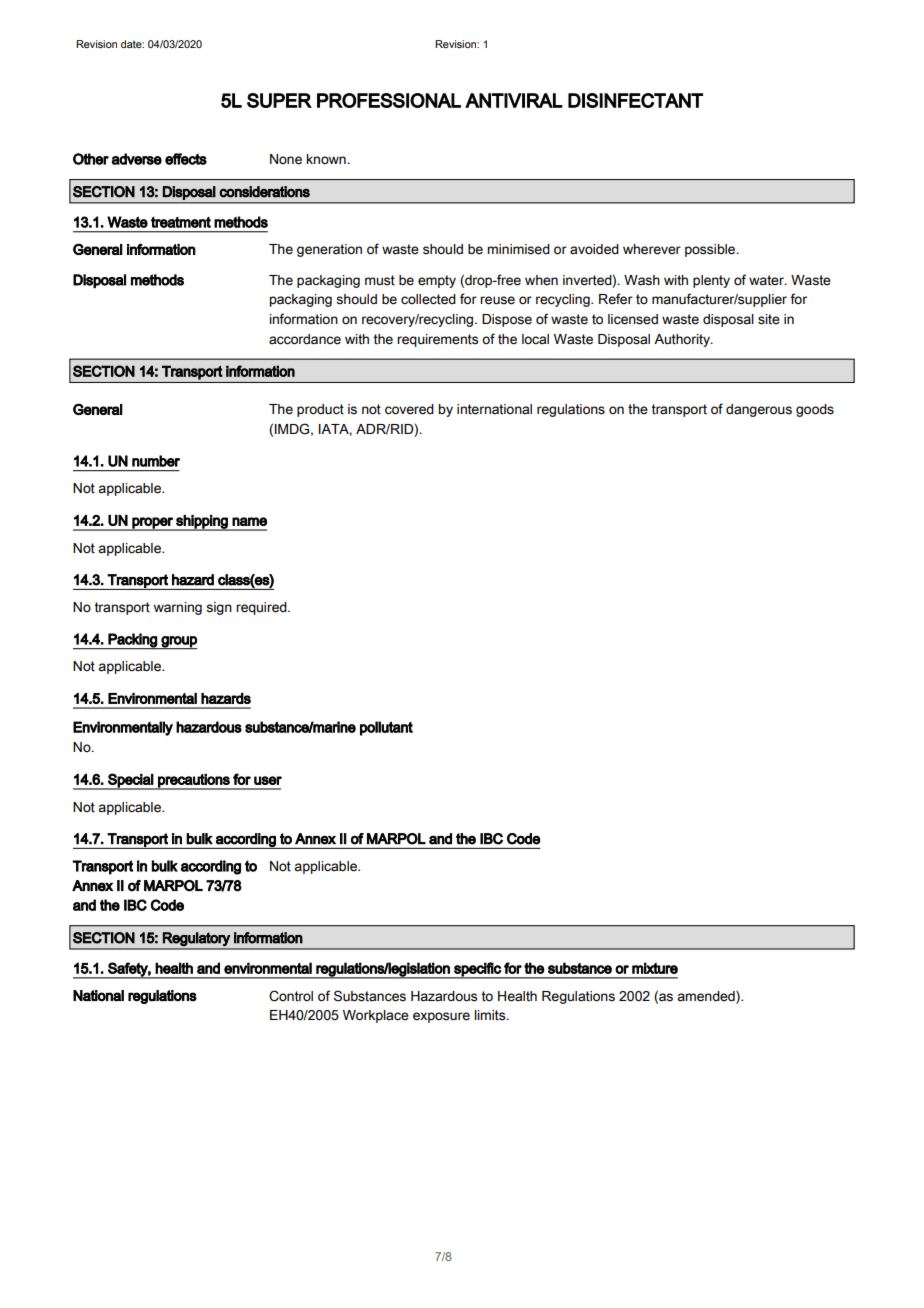  Describe the element at coordinates (152, 524) in the screenshot. I see `proper` at that location.
